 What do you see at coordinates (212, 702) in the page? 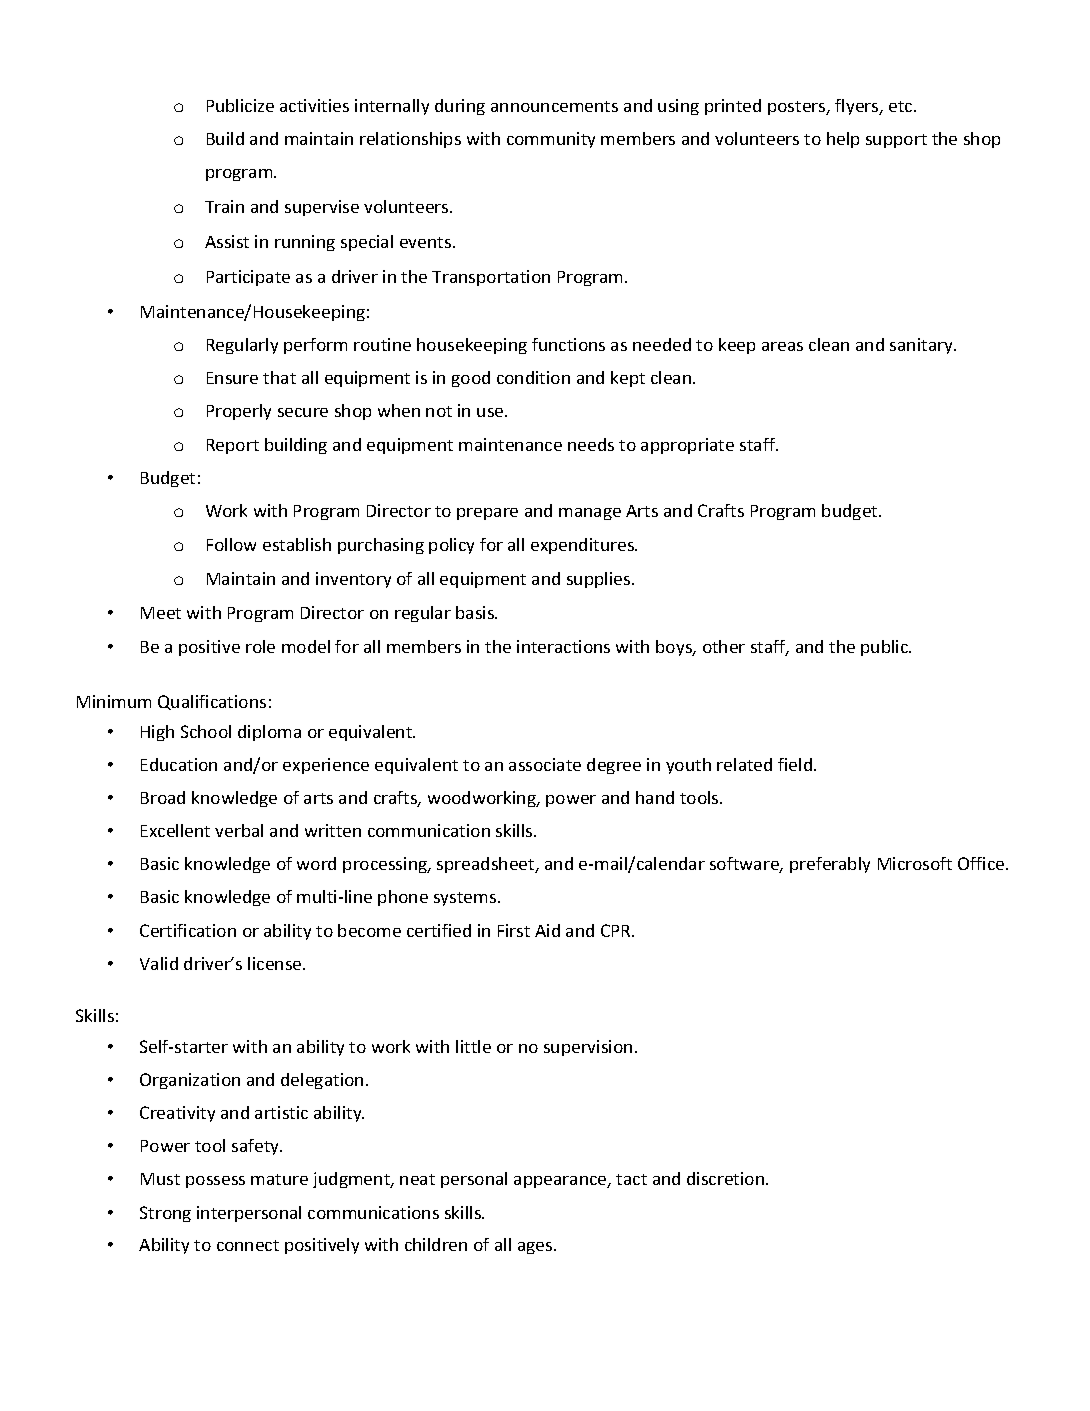
I see `Qualifications` at bounding box center [212, 702].
